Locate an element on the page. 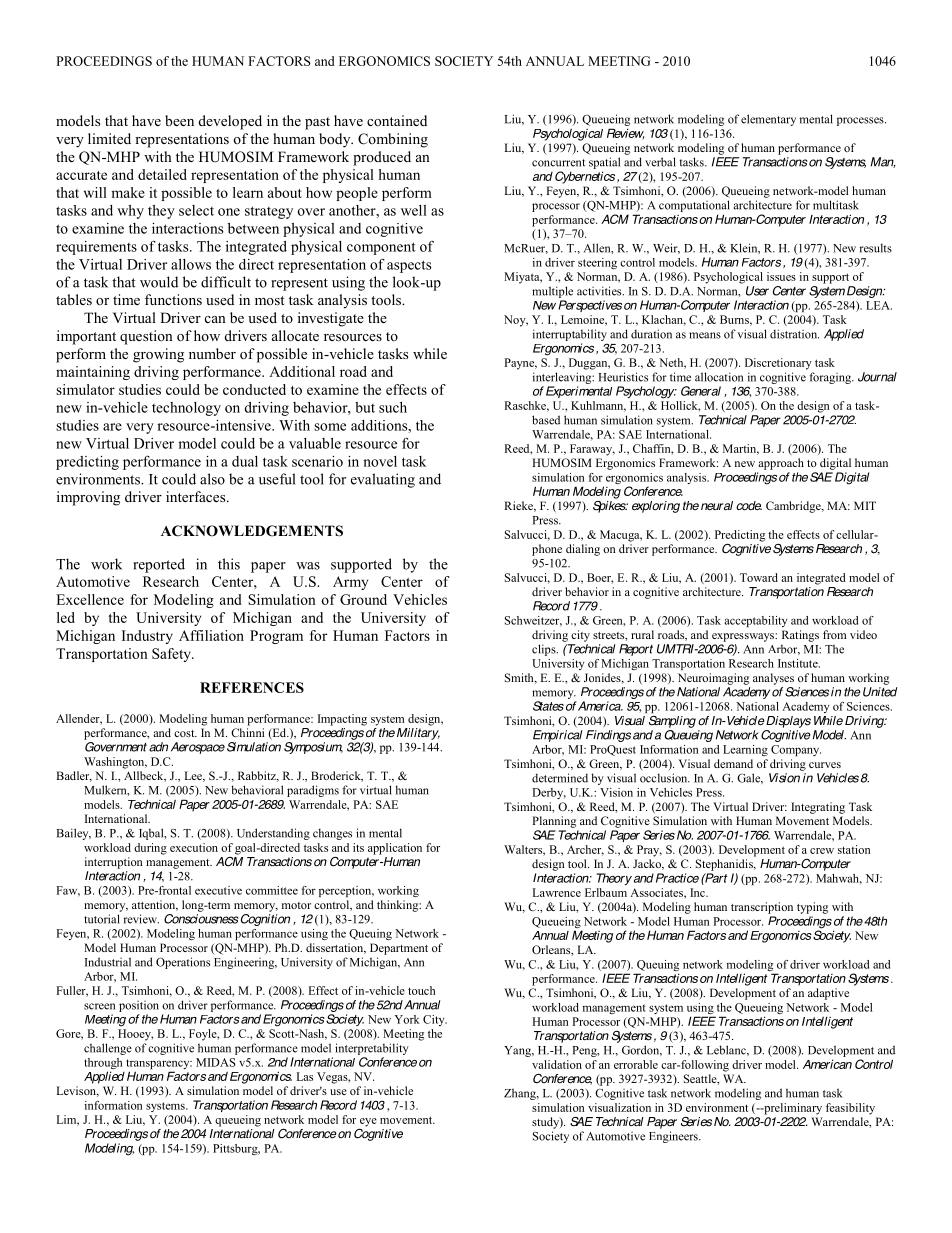  detailed is located at coordinates (162, 174).
